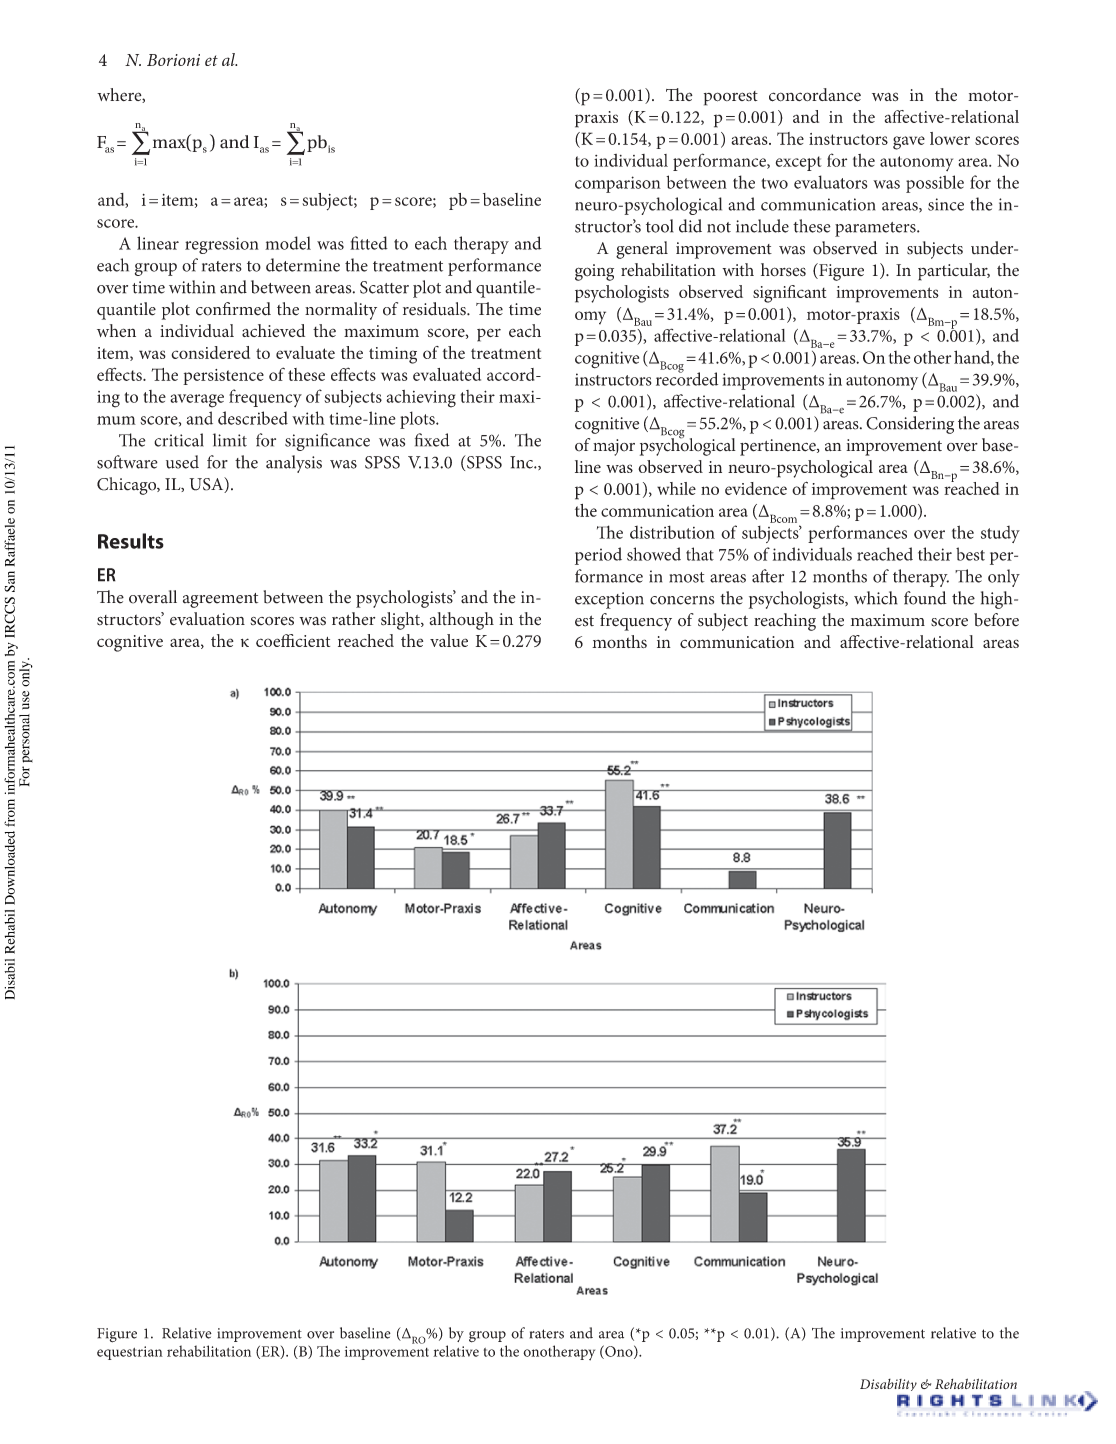  What do you see at coordinates (449, 640) in the image?
I see `value` at bounding box center [449, 640].
